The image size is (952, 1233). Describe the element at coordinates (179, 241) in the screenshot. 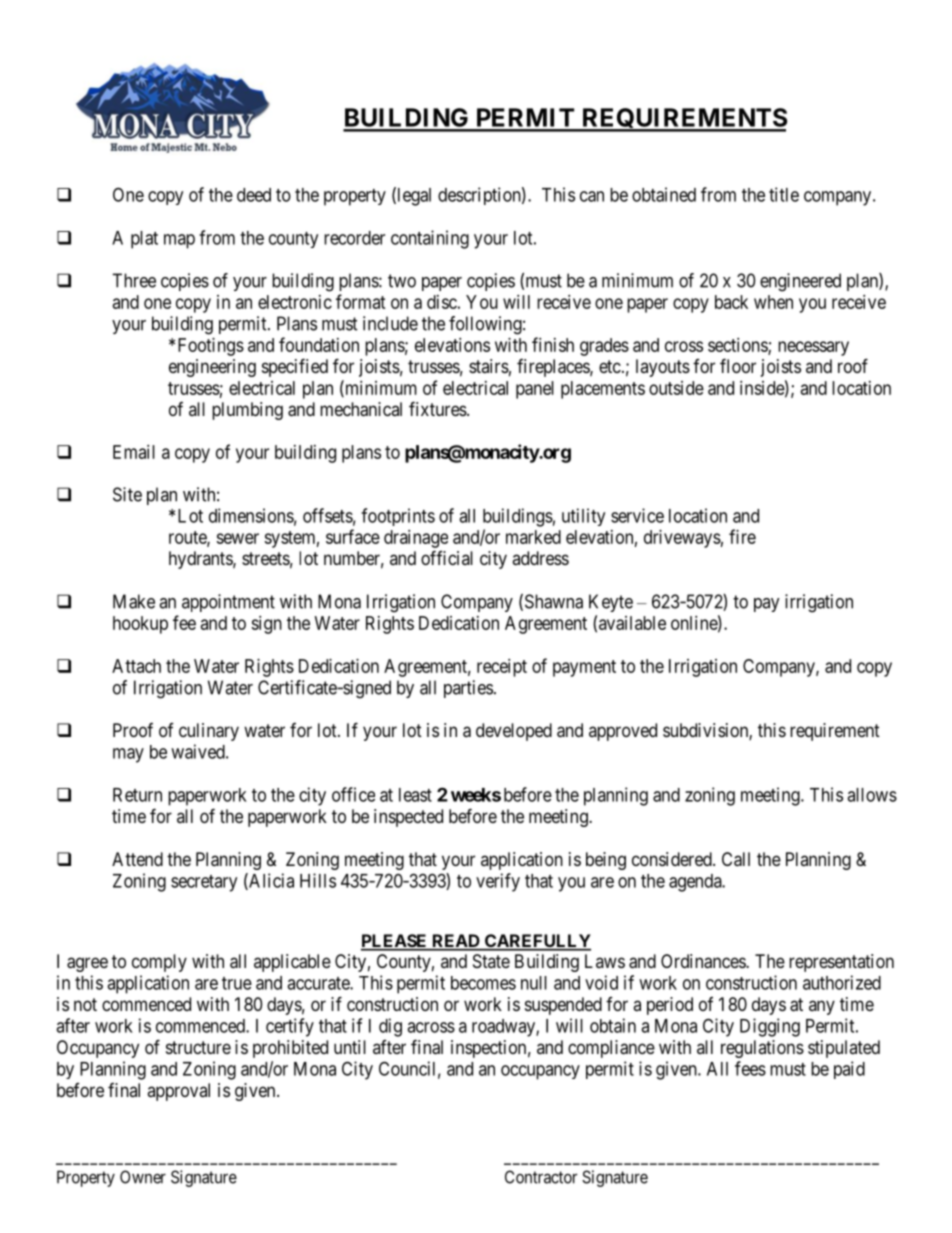

I see `map` at that location.
